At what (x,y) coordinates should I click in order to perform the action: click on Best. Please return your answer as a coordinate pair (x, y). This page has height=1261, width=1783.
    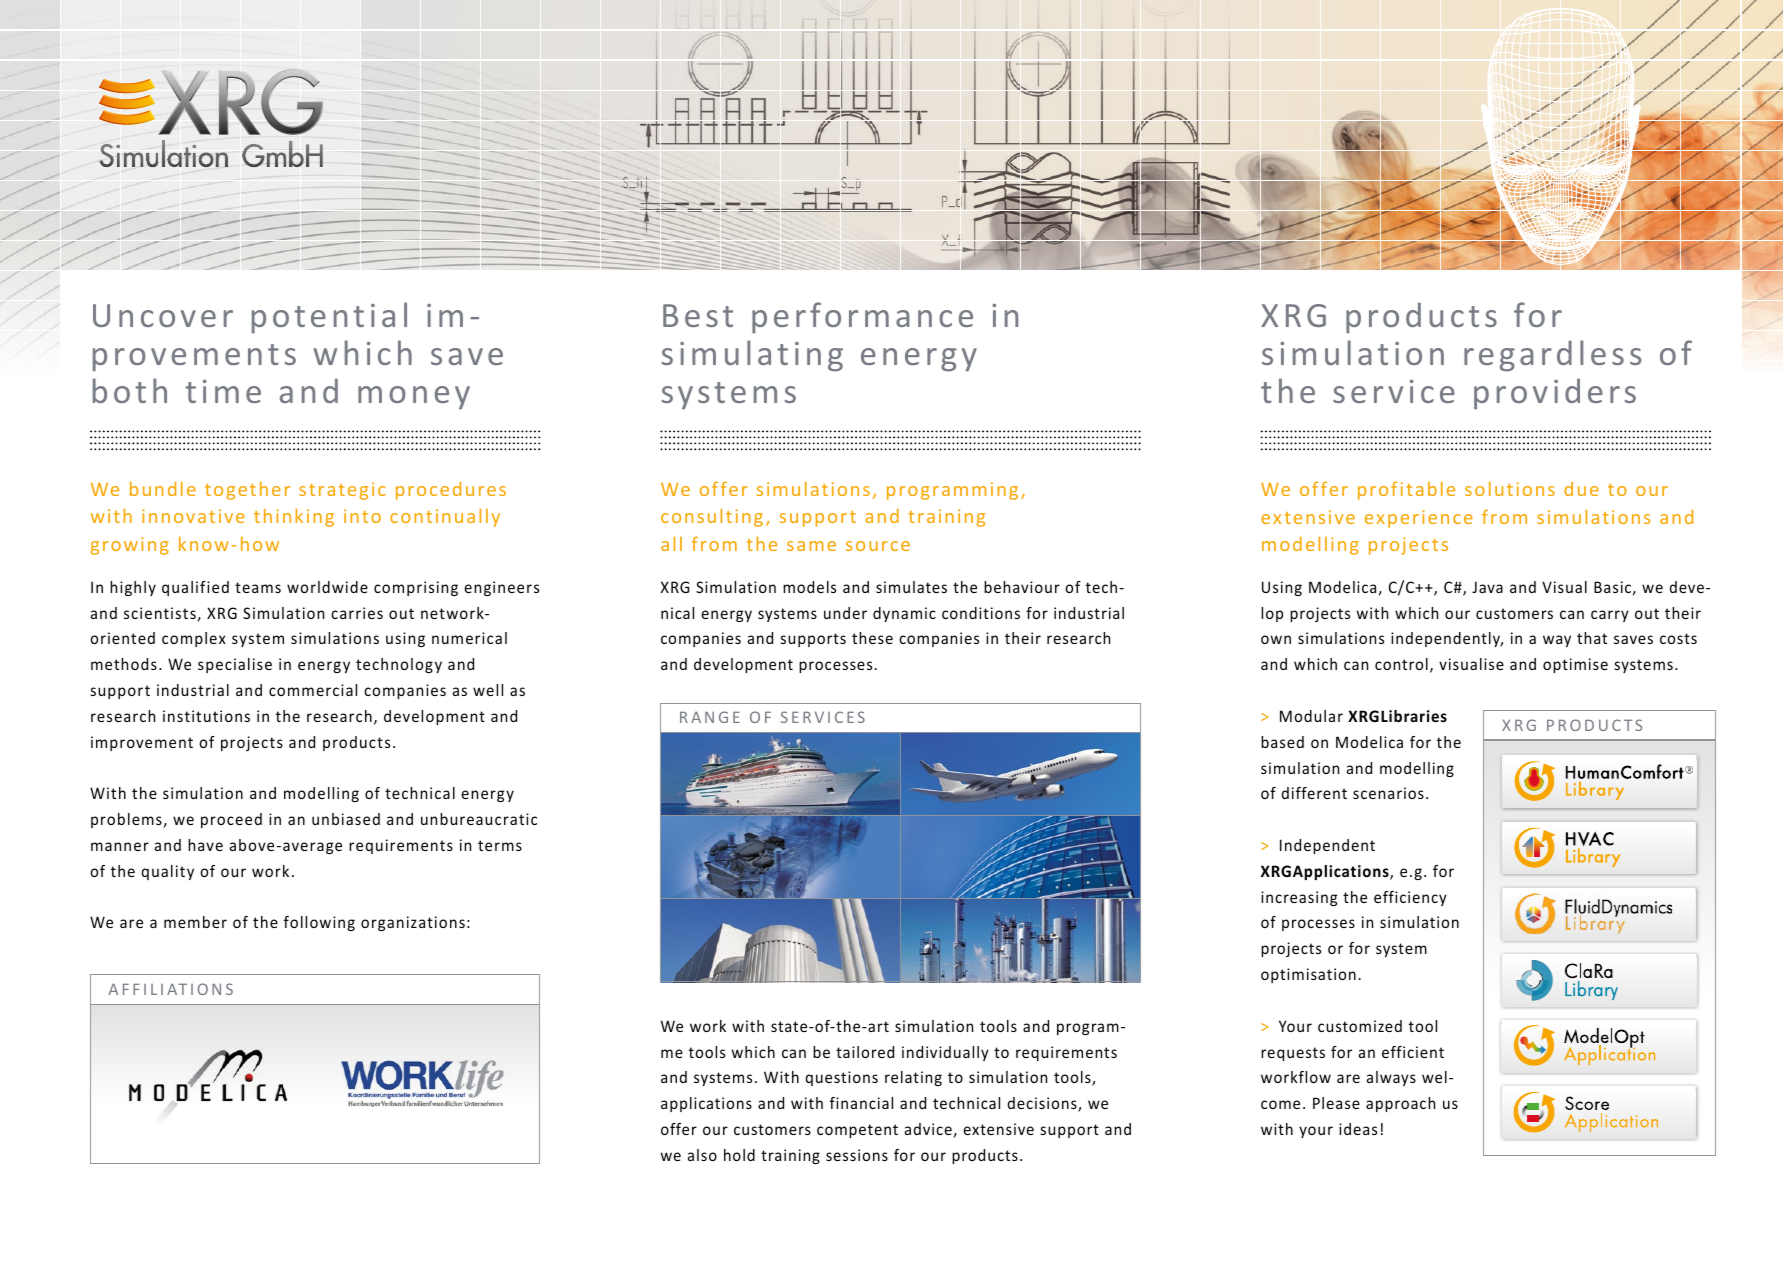
    Looking at the image, I should click on (698, 315).
